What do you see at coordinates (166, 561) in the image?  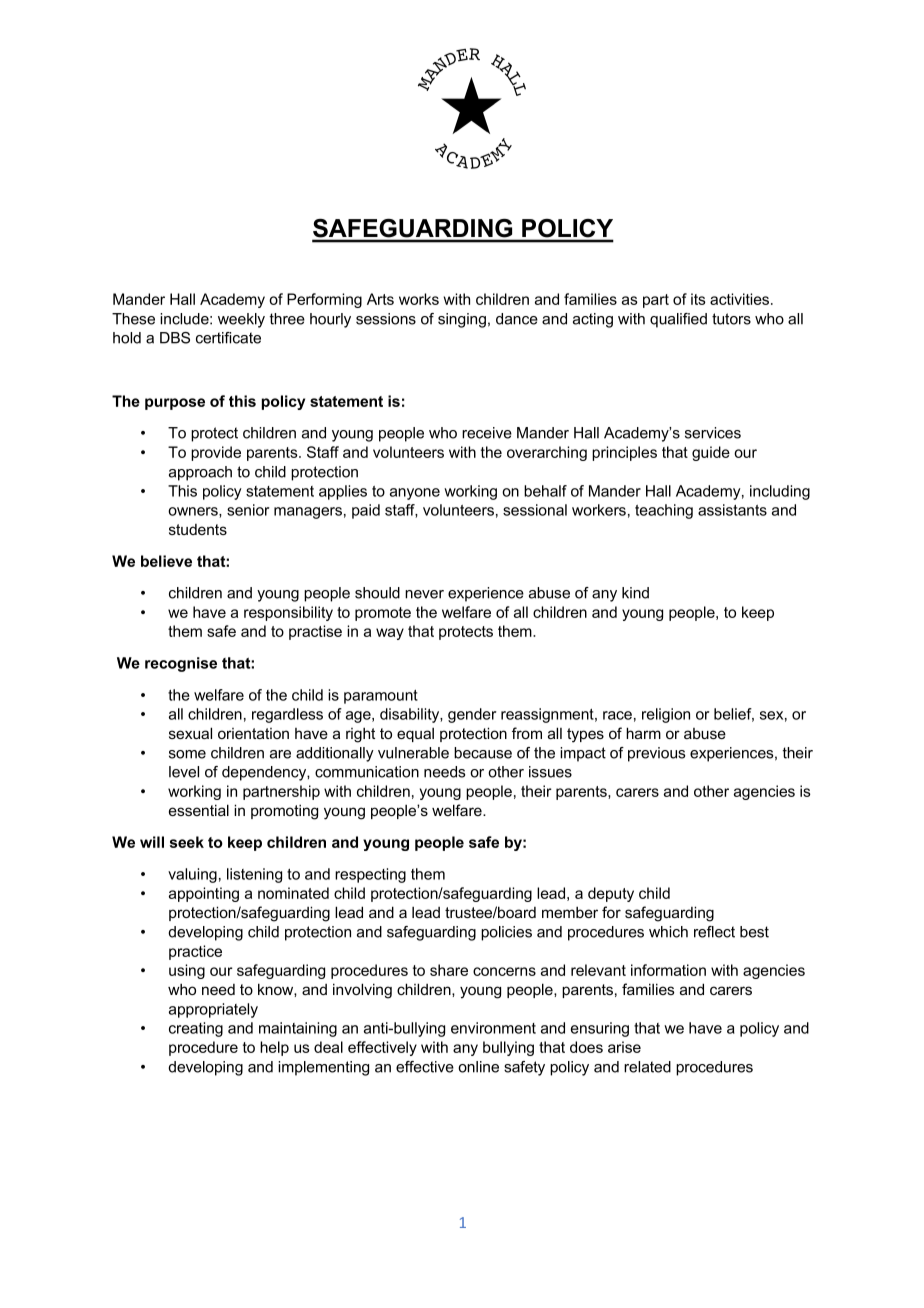 I see `believe` at bounding box center [166, 561].
